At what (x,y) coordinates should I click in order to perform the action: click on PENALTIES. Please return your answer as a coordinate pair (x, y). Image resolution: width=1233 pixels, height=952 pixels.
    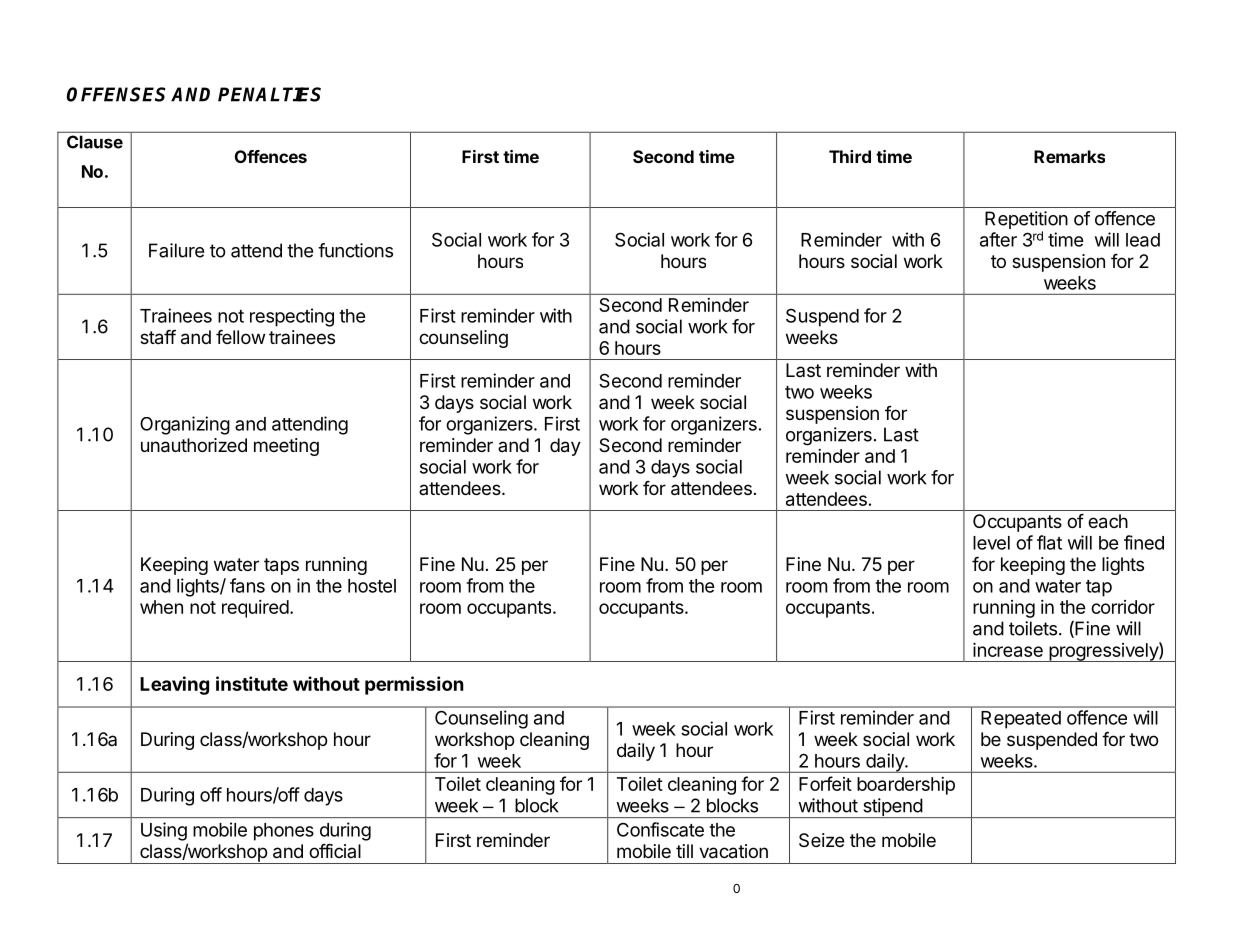
    Looking at the image, I should click on (269, 94).
